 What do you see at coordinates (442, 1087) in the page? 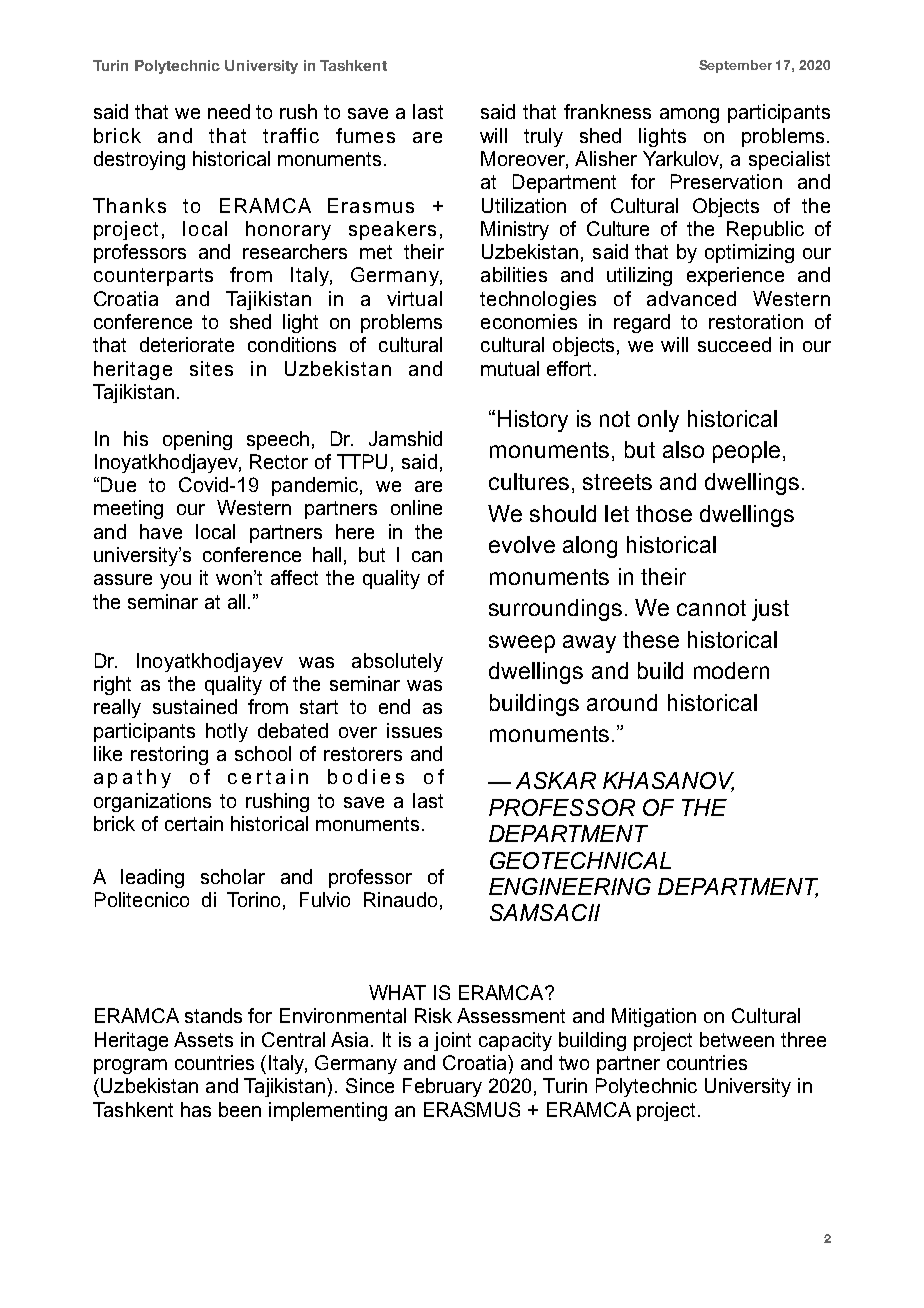
I see `February` at bounding box center [442, 1087].
